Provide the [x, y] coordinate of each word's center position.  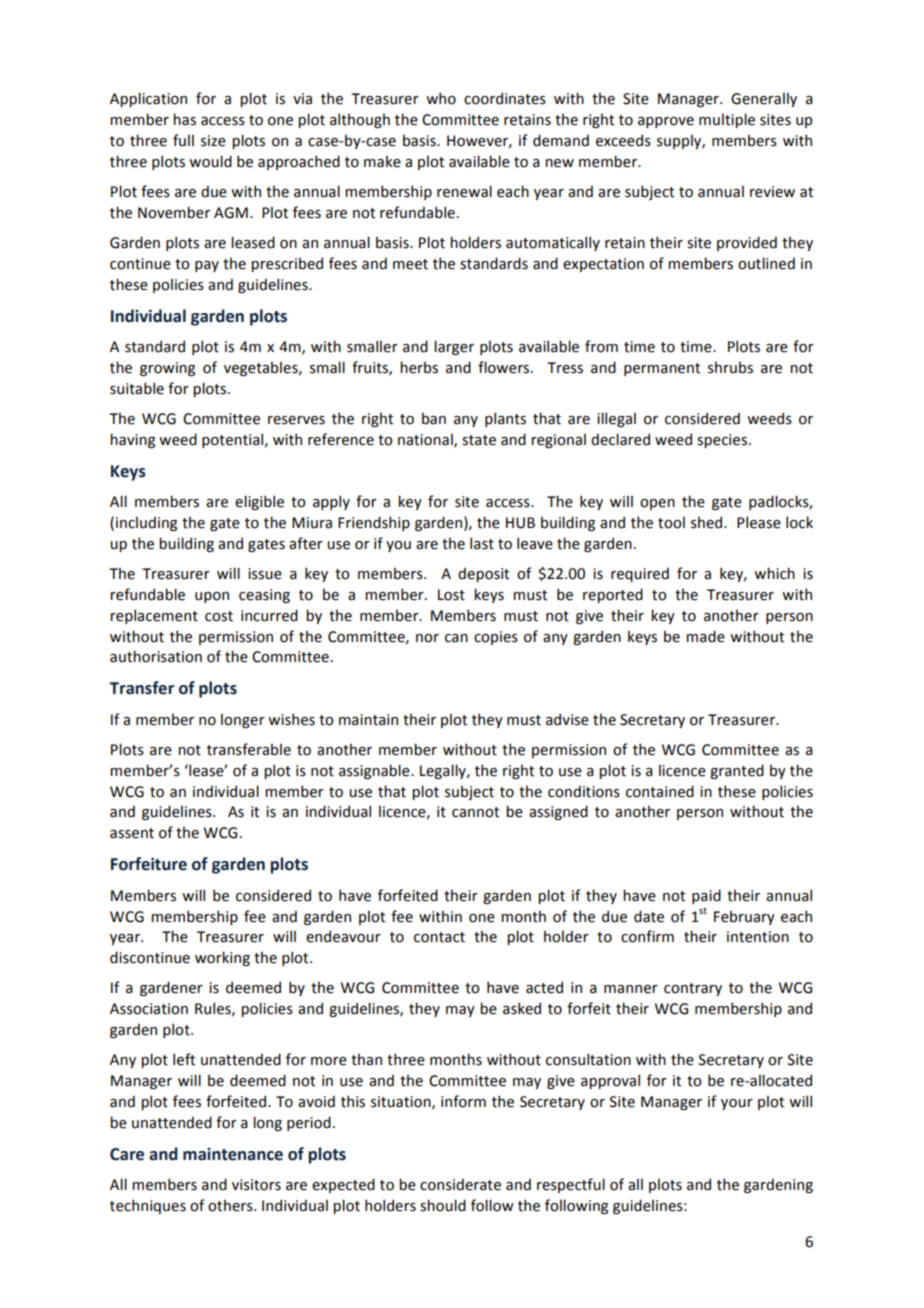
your [737, 1104]
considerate [460, 1184]
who [441, 98]
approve [666, 122]
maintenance [233, 1154]
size [213, 141]
